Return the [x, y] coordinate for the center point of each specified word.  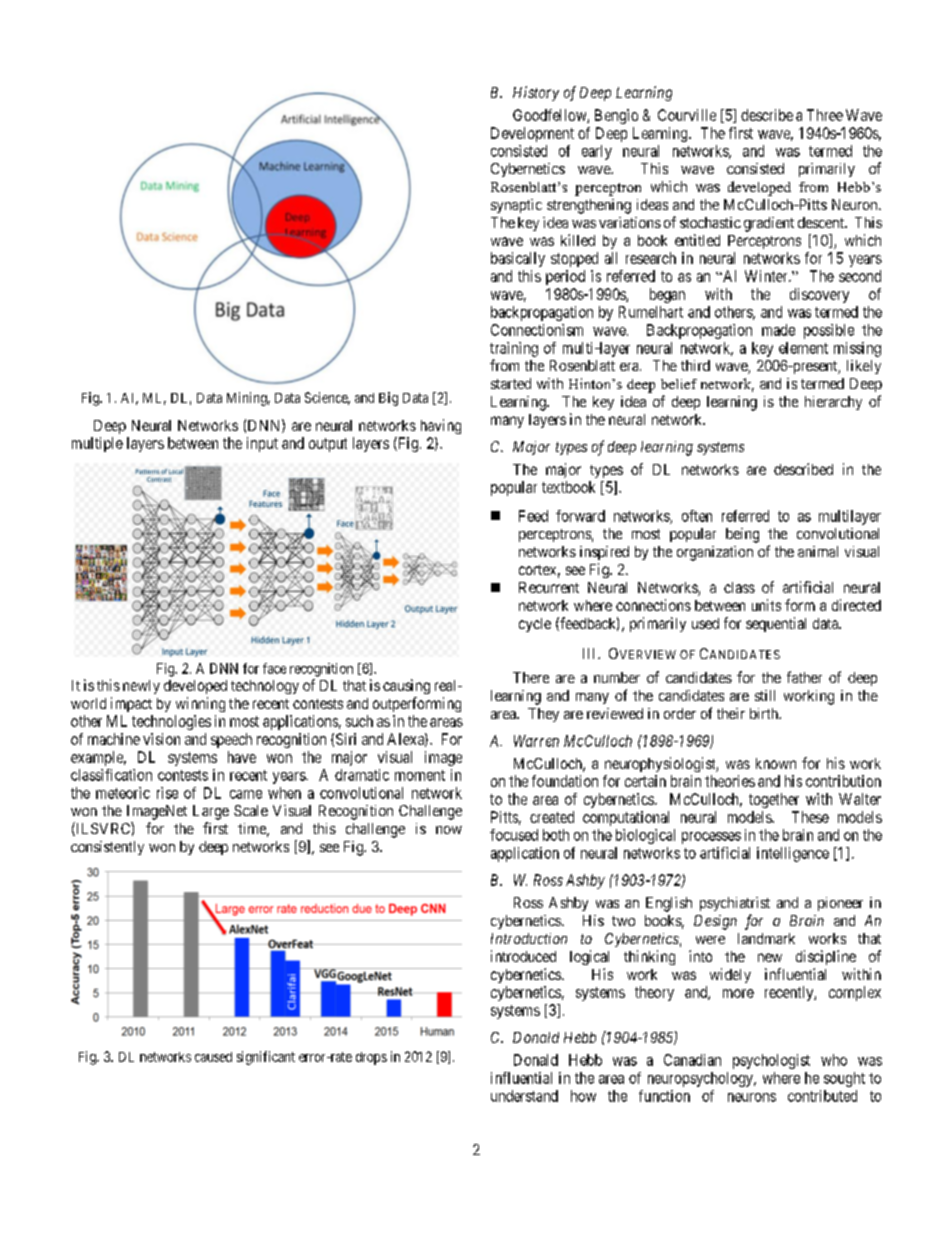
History [536, 93]
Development [532, 134]
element [803, 348]
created [552, 817]
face [274, 668]
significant [266, 1058]
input [262, 444]
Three [825, 115]
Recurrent [549, 587]
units [766, 605]
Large [211, 812]
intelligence [793, 854]
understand [524, 1096]
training [514, 349]
